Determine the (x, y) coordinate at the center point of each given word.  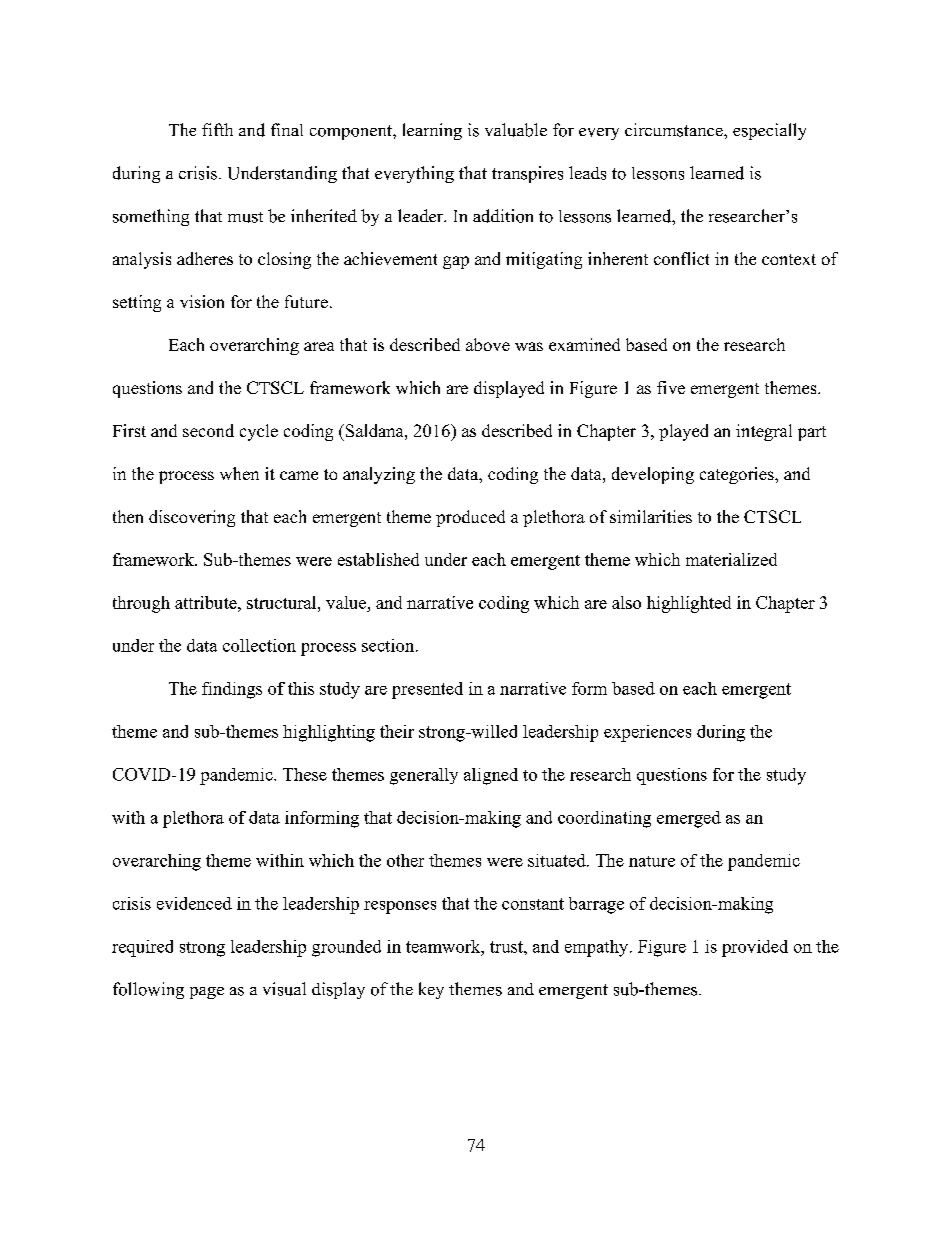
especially (769, 131)
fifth (217, 129)
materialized (731, 559)
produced (470, 518)
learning (432, 131)
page (207, 993)
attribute (207, 602)
